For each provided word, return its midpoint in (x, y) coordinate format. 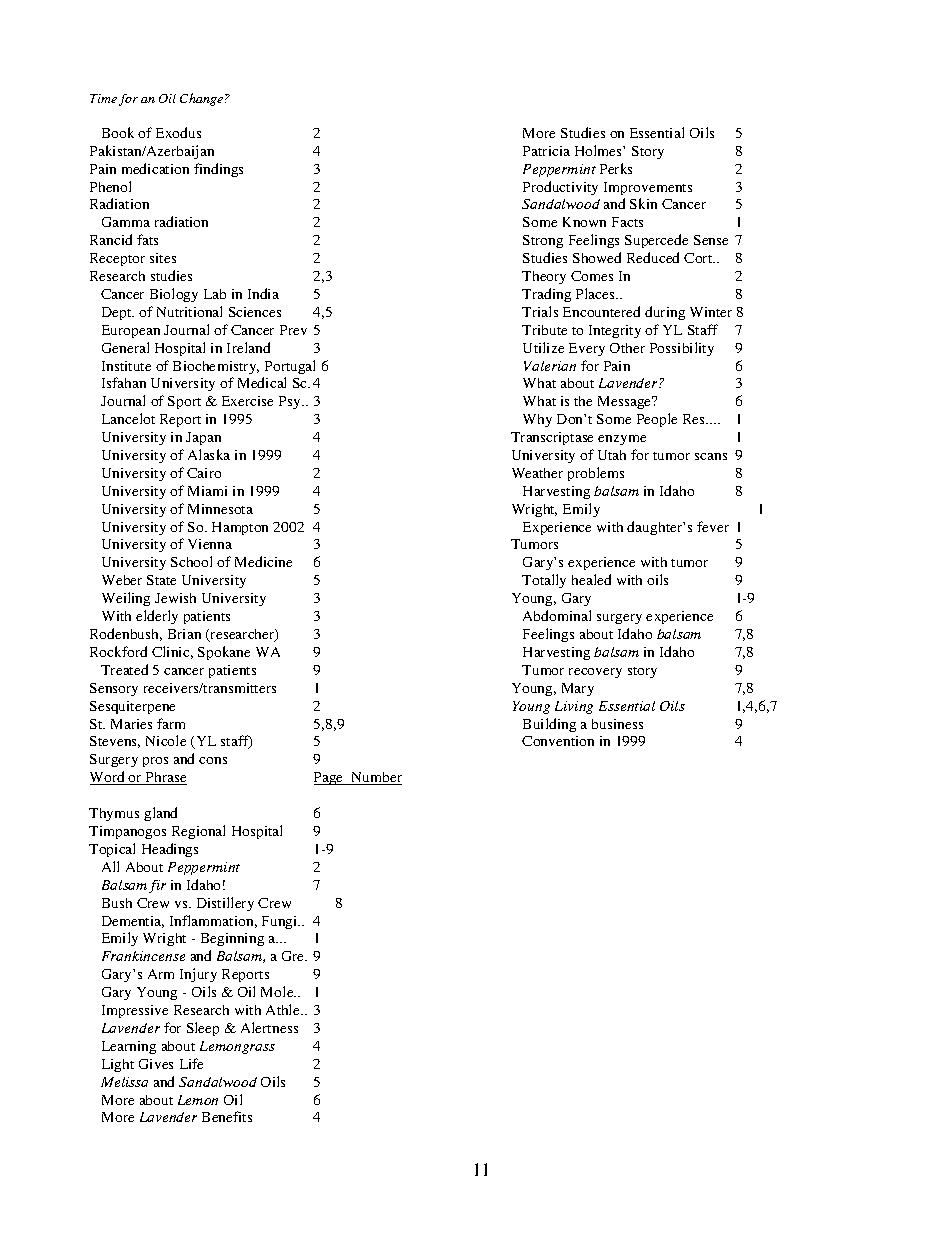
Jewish (175, 598)
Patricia (546, 151)
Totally (544, 581)
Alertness (269, 1027)
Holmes (599, 150)
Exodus (178, 132)
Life (191, 1063)
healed (591, 579)
